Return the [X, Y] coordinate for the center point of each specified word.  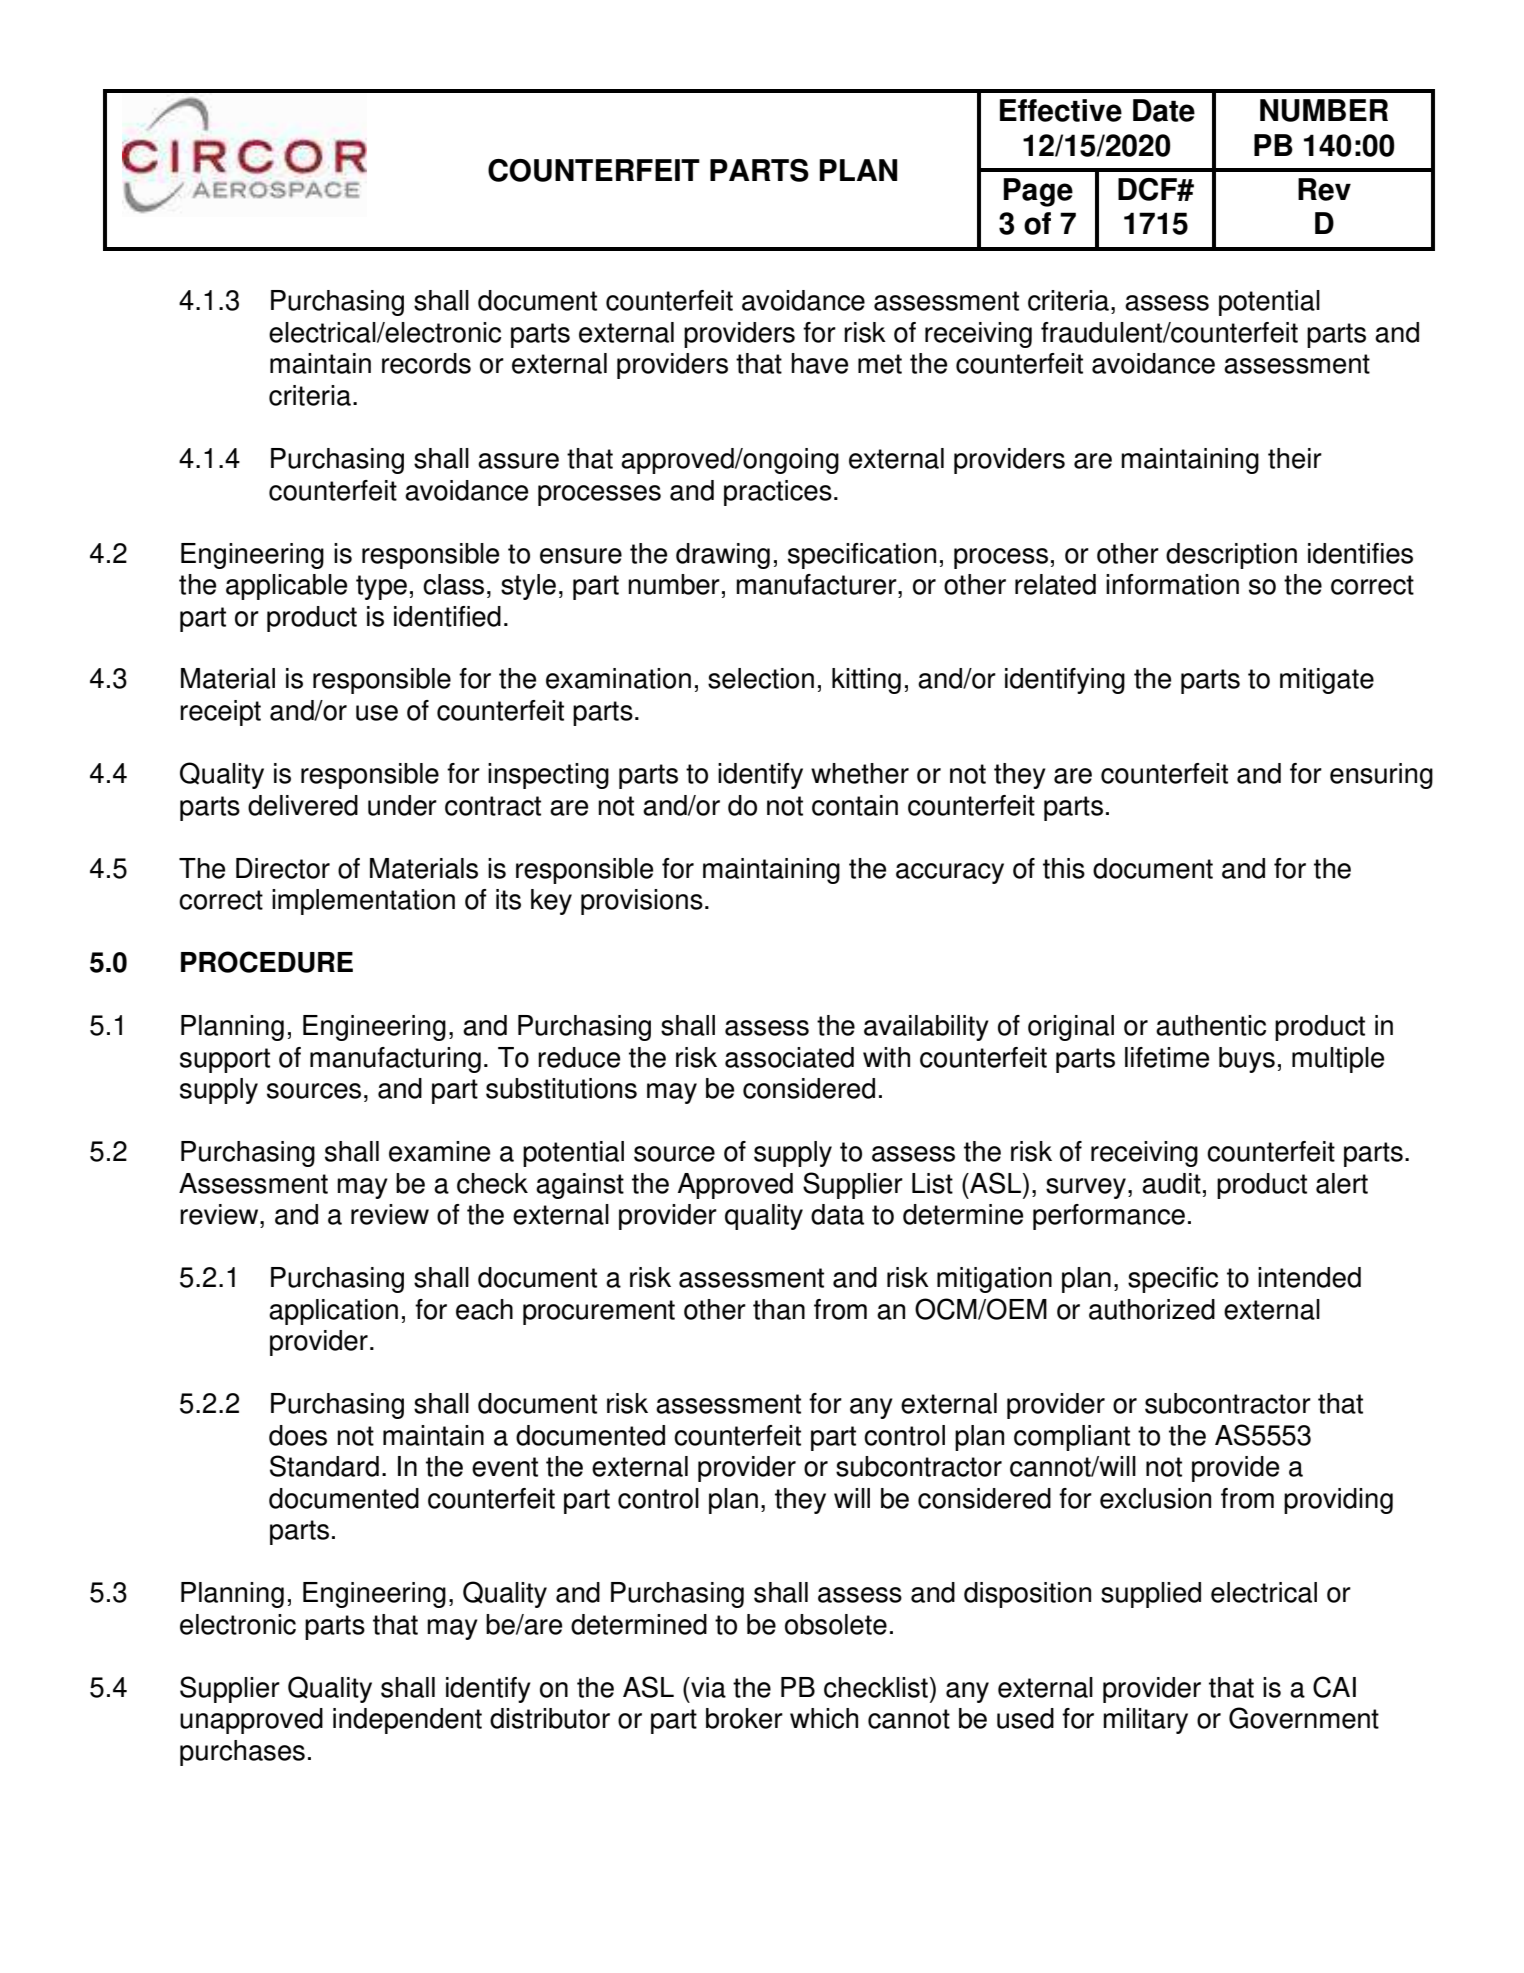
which [824, 1718]
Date [1164, 110]
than [779, 1309]
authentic [1211, 1025]
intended [1309, 1277]
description [1231, 556]
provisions [642, 902]
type [381, 587]
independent [407, 1721]
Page [1038, 192]
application [333, 1312]
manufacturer [817, 584]
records [426, 363]
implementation [363, 902]
